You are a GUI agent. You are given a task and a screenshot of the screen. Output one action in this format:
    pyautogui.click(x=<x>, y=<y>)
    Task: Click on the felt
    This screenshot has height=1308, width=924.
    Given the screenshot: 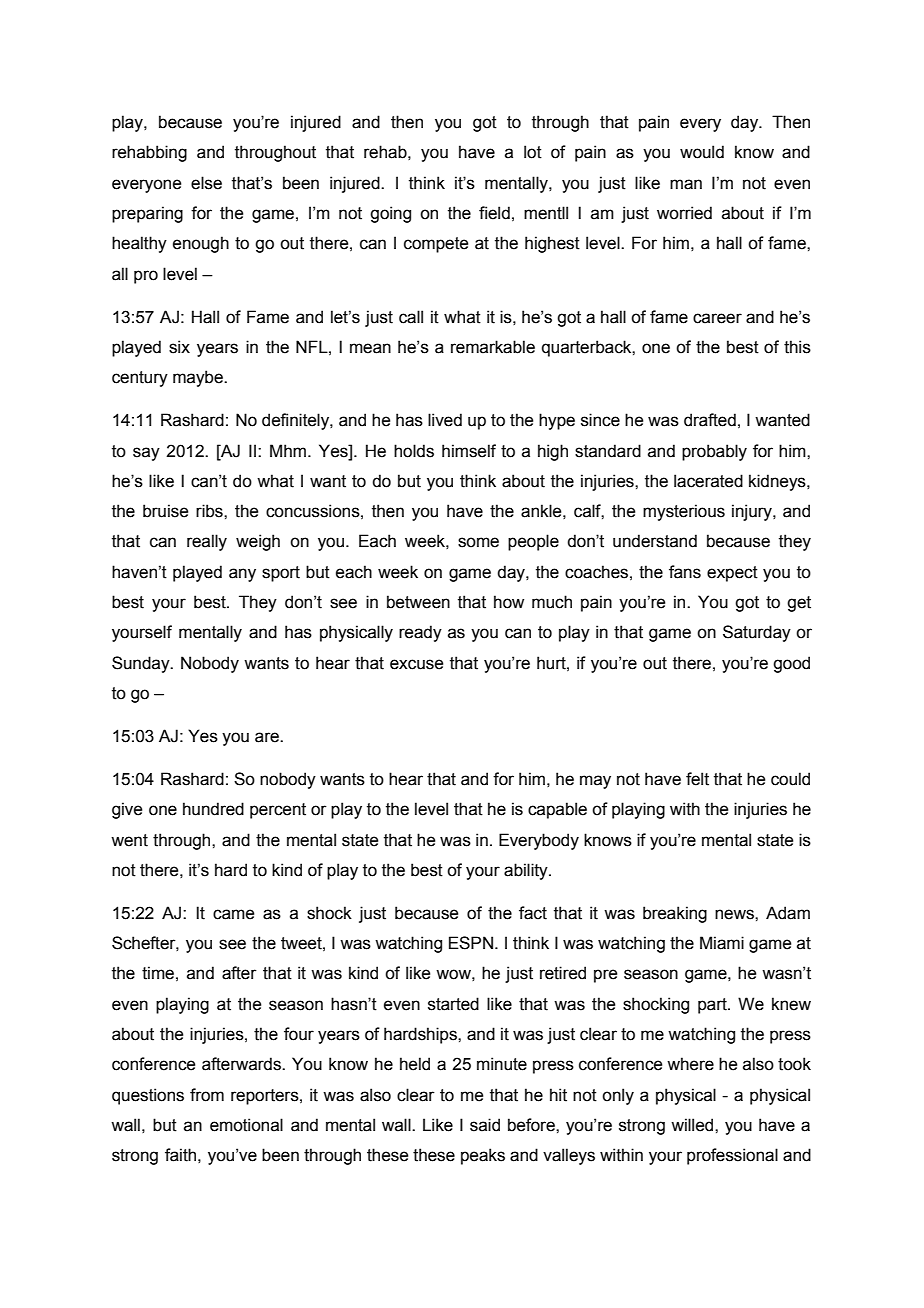 What is the action you would take?
    pyautogui.click(x=697, y=779)
